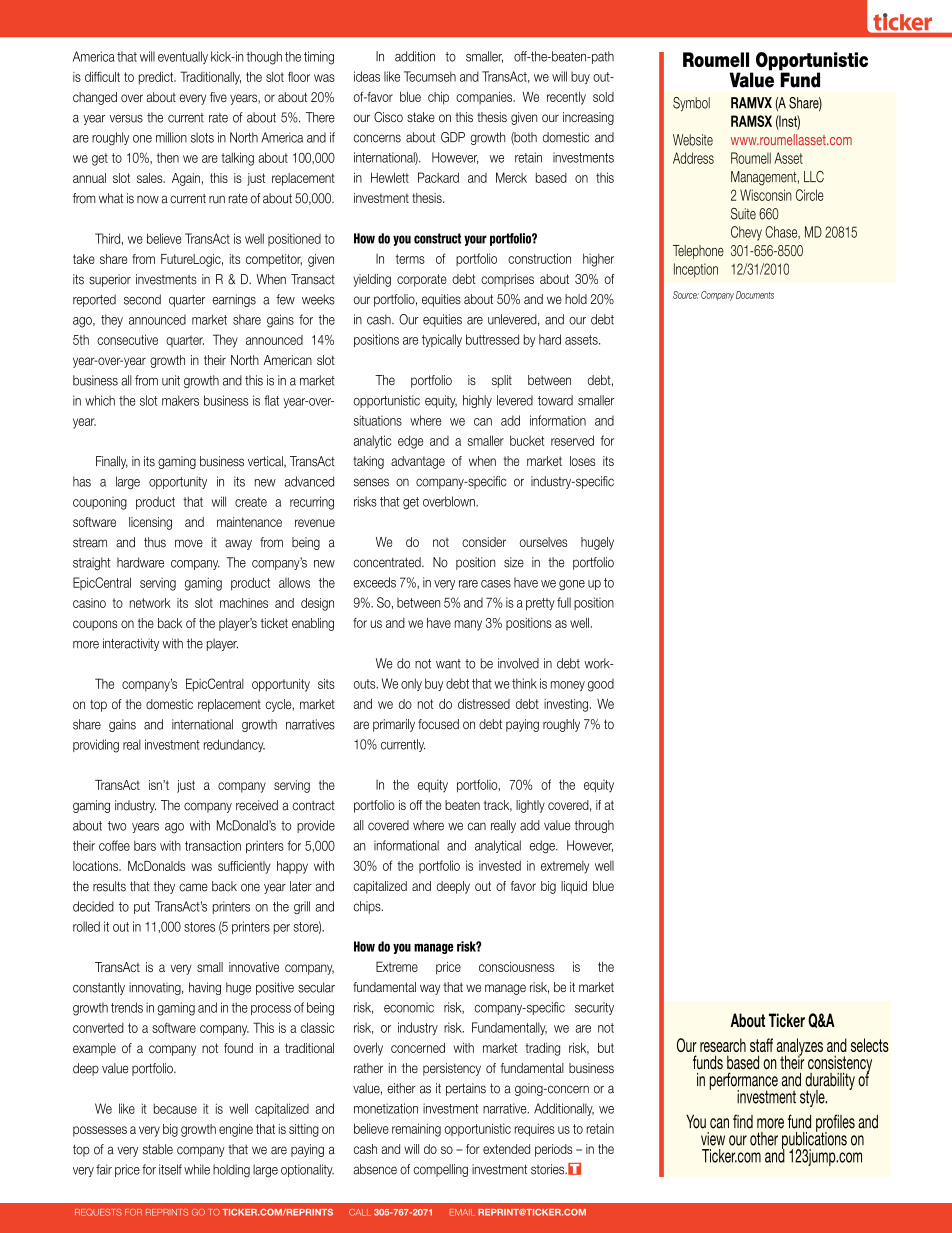  Describe the element at coordinates (131, 644) in the page. I see `interactivity` at that location.
